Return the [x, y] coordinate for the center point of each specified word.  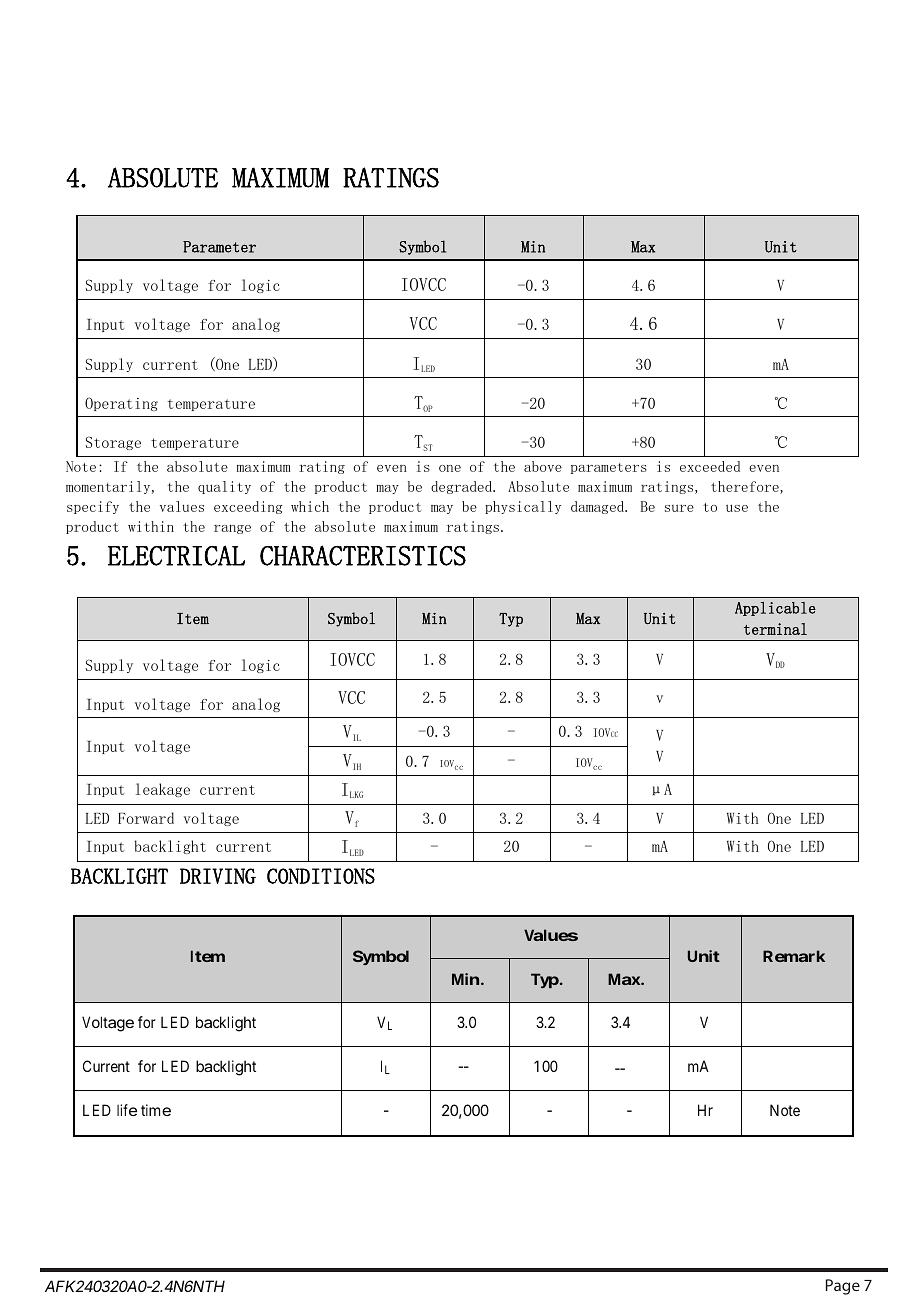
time [156, 1110]
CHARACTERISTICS [363, 555]
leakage [163, 790]
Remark [794, 956]
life [127, 1110]
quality [224, 487]
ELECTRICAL [176, 555]
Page [843, 1287]
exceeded [710, 466]
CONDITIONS [321, 876]
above [543, 466]
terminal [775, 629]
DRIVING [218, 876]
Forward [146, 818]
